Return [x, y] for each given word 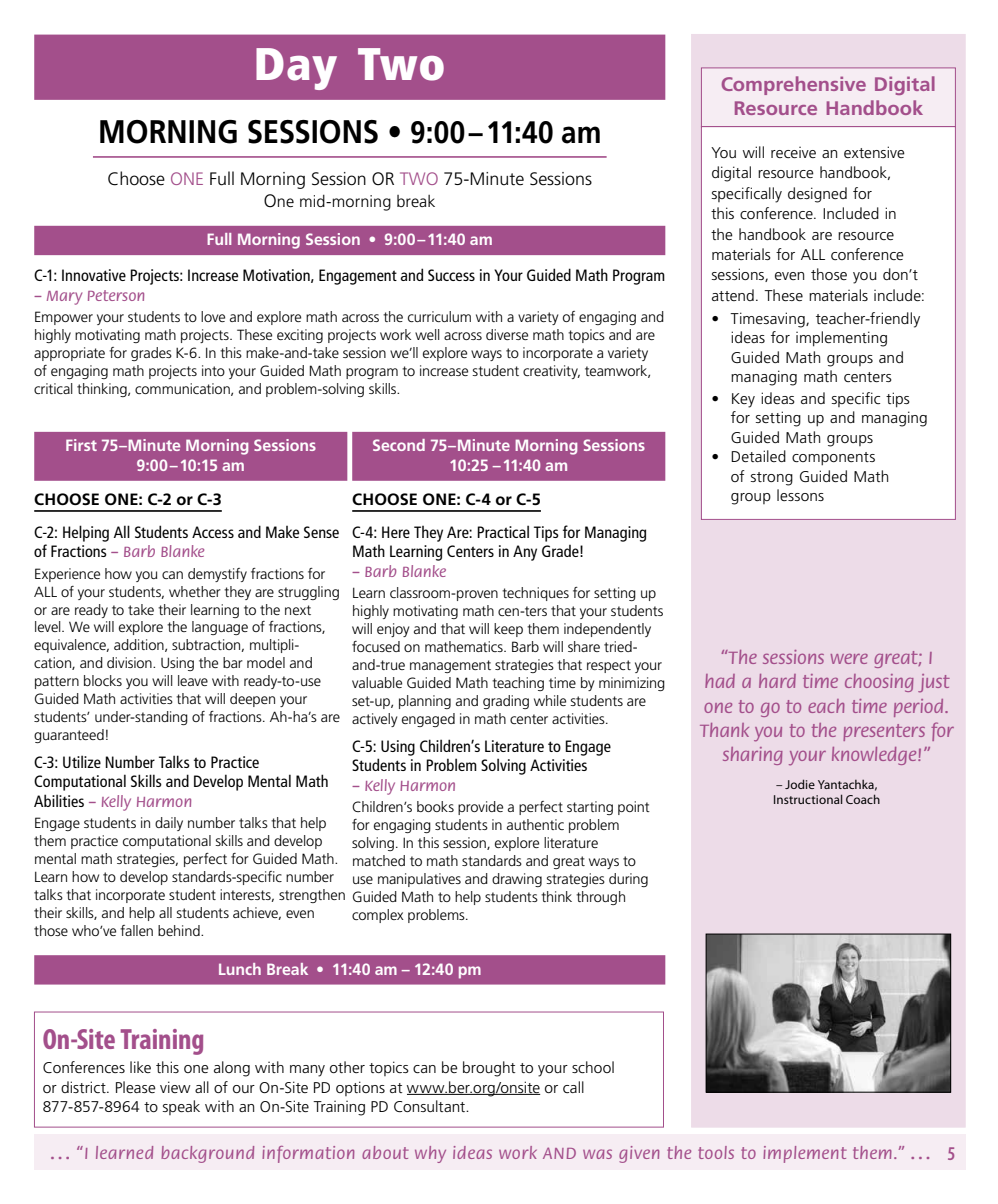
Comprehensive [794, 85]
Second [399, 445]
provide [480, 808]
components [833, 459]
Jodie [800, 784]
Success [451, 275]
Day [296, 69]
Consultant [431, 1106]
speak [181, 1107]
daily [169, 824]
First [81, 445]
